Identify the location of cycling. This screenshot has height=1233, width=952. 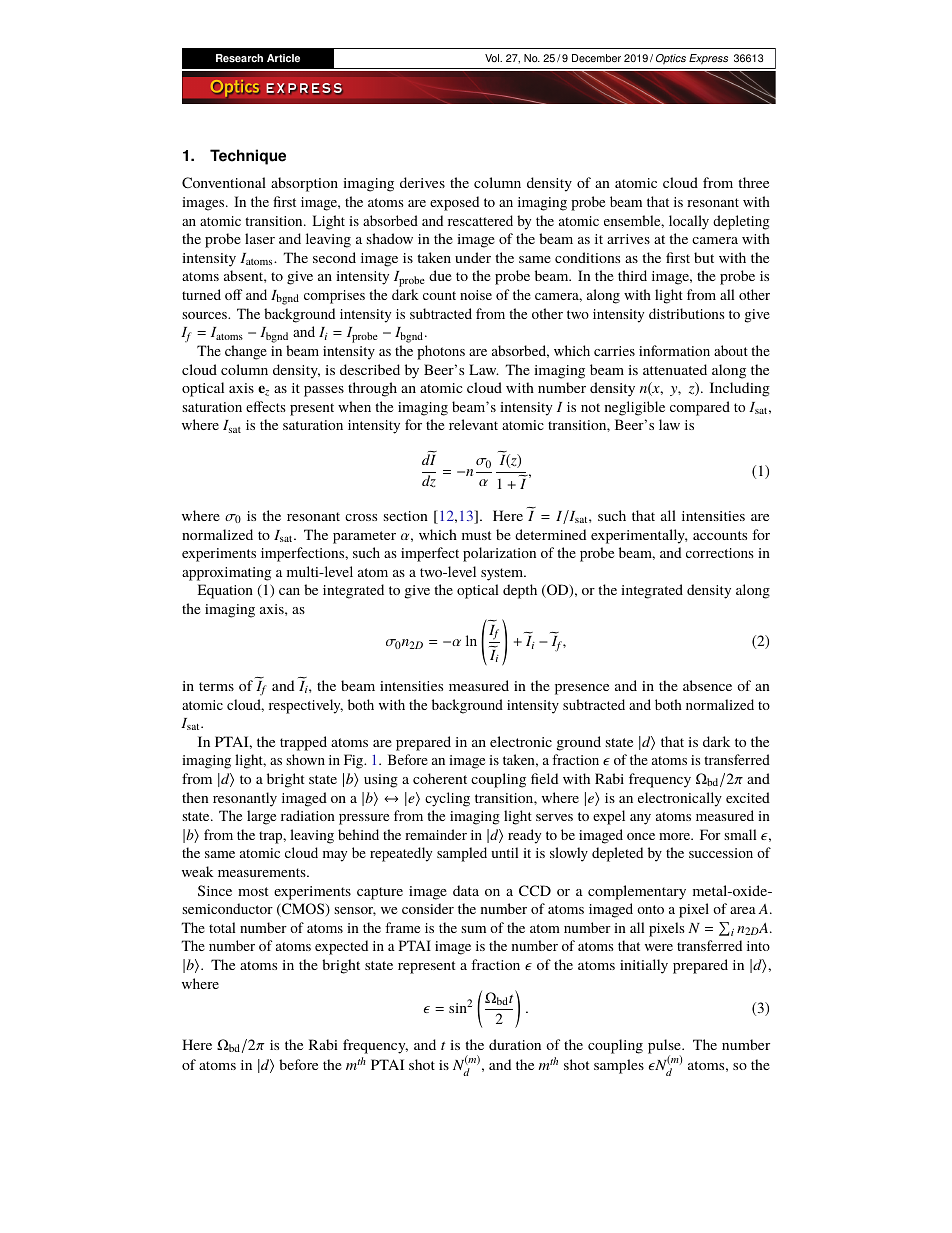
(447, 799).
